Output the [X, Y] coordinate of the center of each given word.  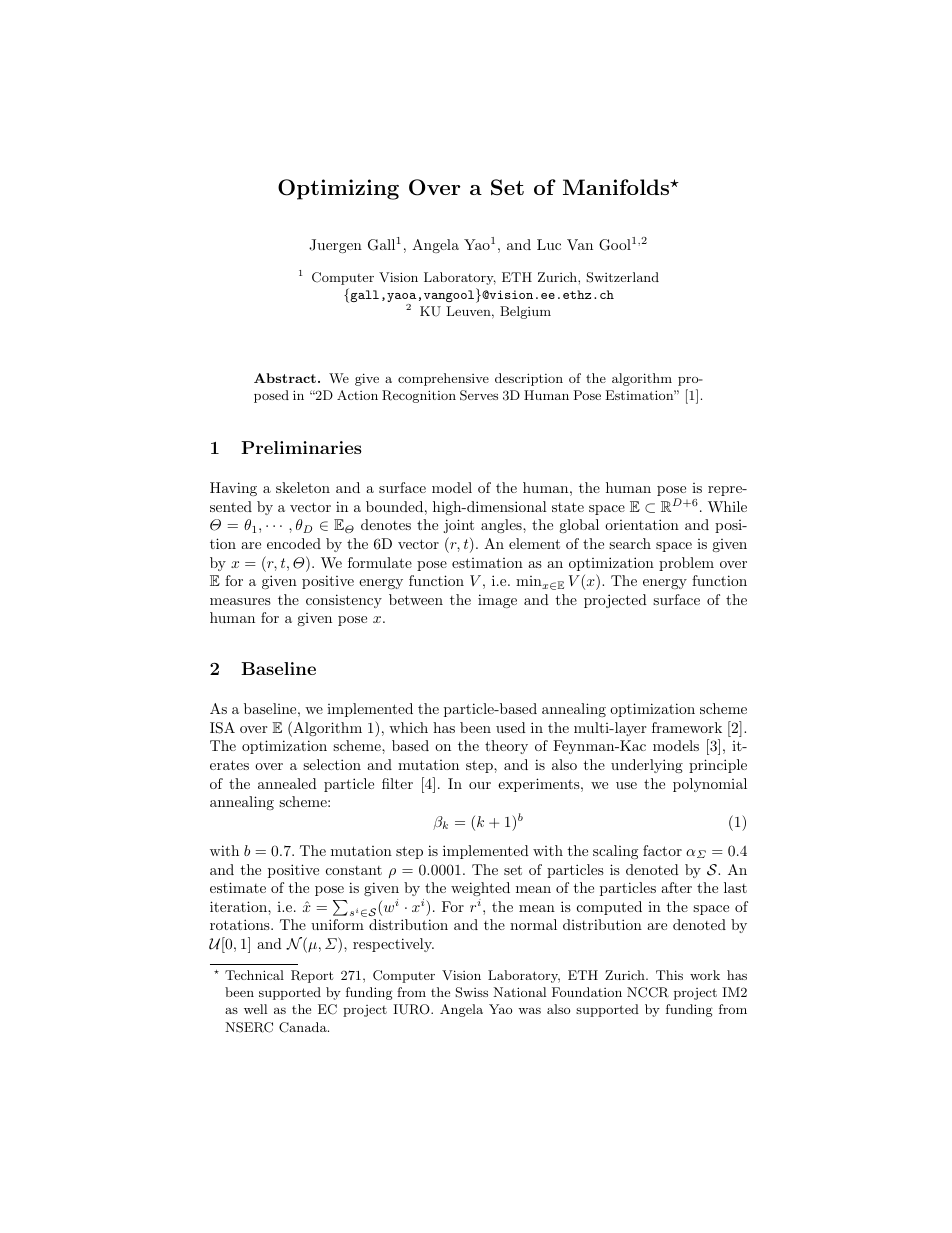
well [255, 1009]
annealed [287, 783]
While [727, 506]
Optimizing [338, 189]
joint [459, 526]
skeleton [303, 487]
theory [506, 747]
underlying [647, 766]
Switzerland [622, 277]
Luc [549, 244]
